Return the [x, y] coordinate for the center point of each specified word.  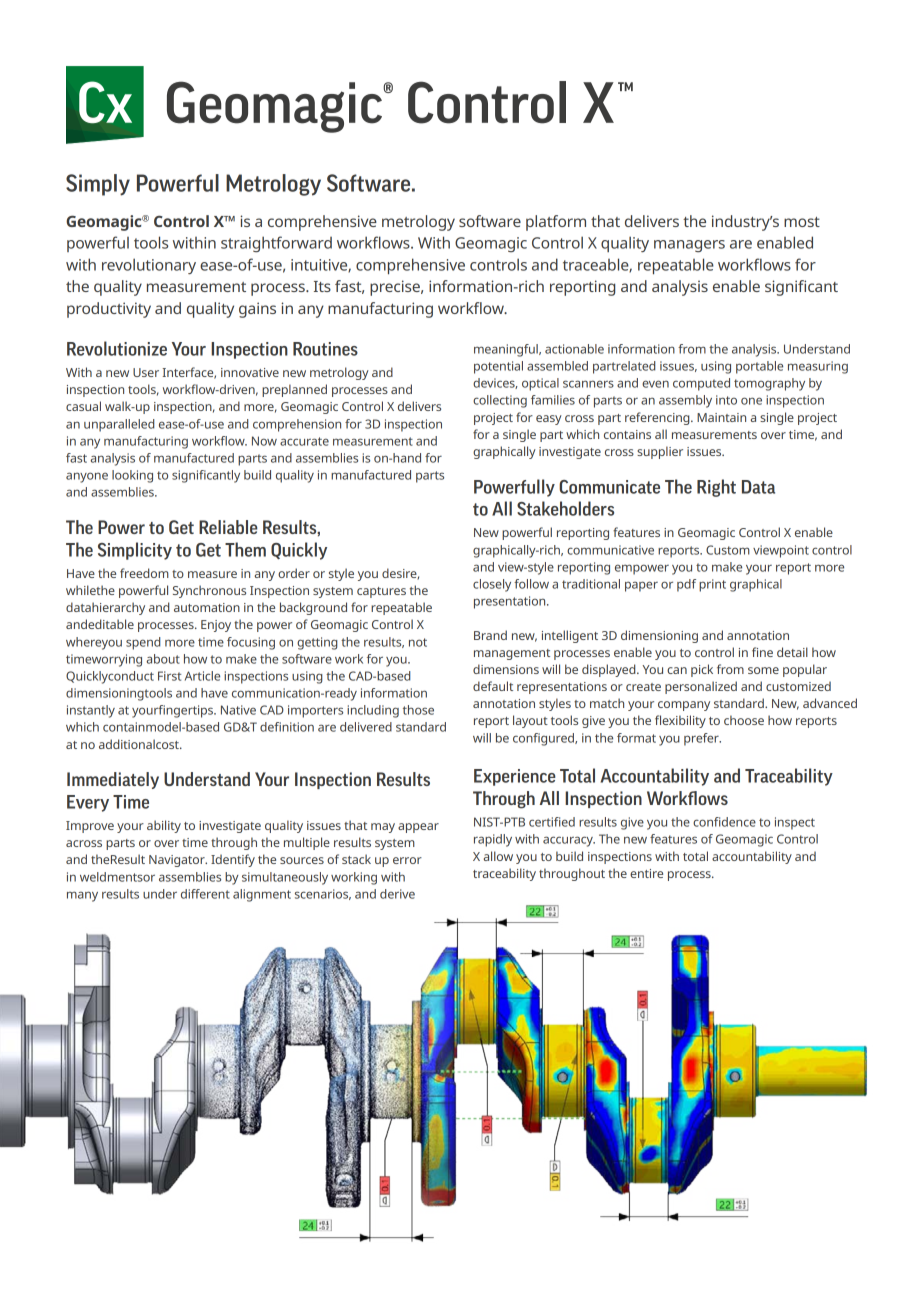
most [802, 222]
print [712, 585]
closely [492, 585]
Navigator [178, 861]
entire [646, 873]
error [407, 860]
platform [556, 223]
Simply [98, 185]
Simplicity [135, 551]
